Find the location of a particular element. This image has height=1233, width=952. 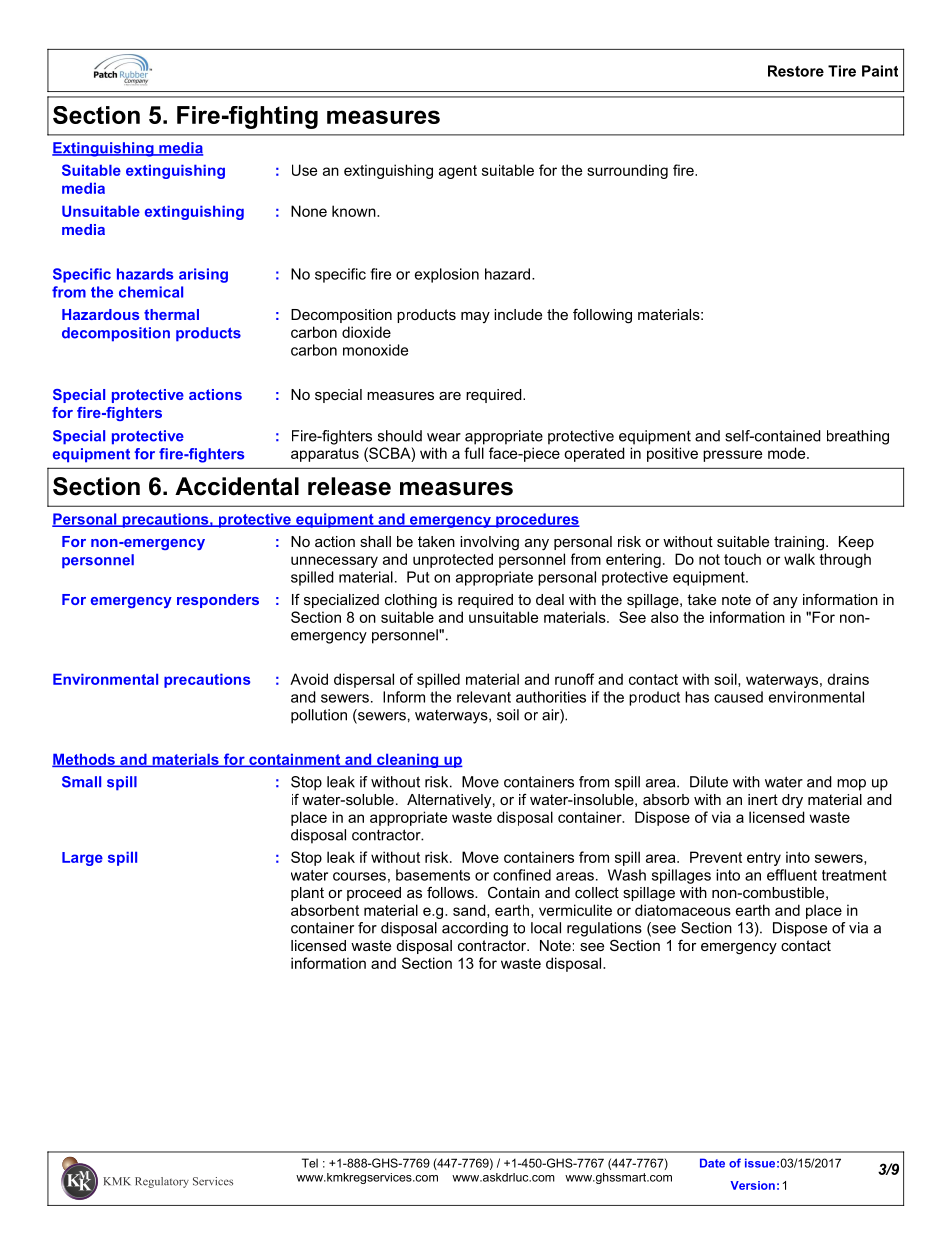

agent is located at coordinates (458, 172).
